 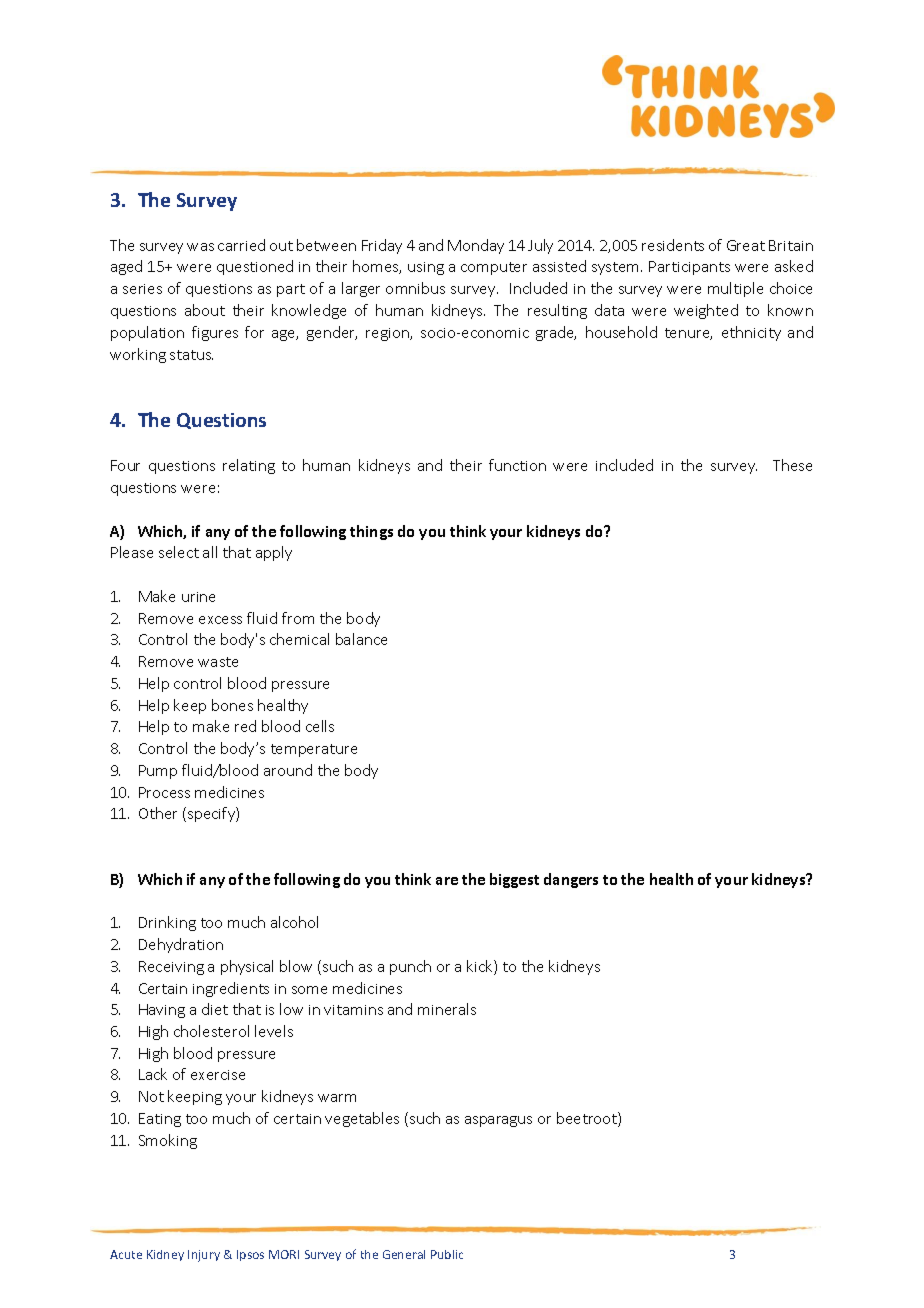 What do you see at coordinates (426, 268) in the screenshot?
I see `using` at bounding box center [426, 268].
